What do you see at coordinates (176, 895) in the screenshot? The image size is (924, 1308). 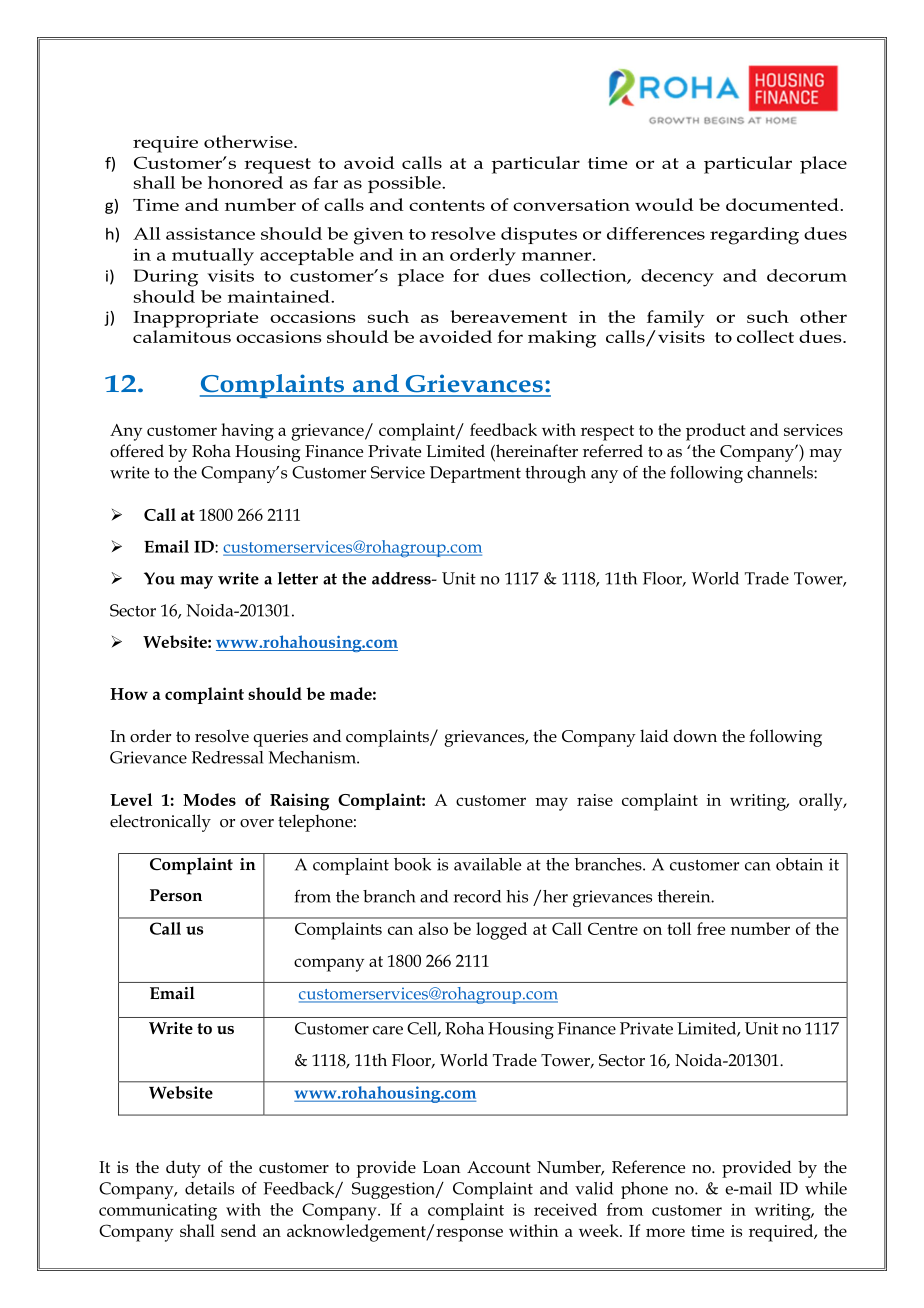 I see `Person` at bounding box center [176, 895].
